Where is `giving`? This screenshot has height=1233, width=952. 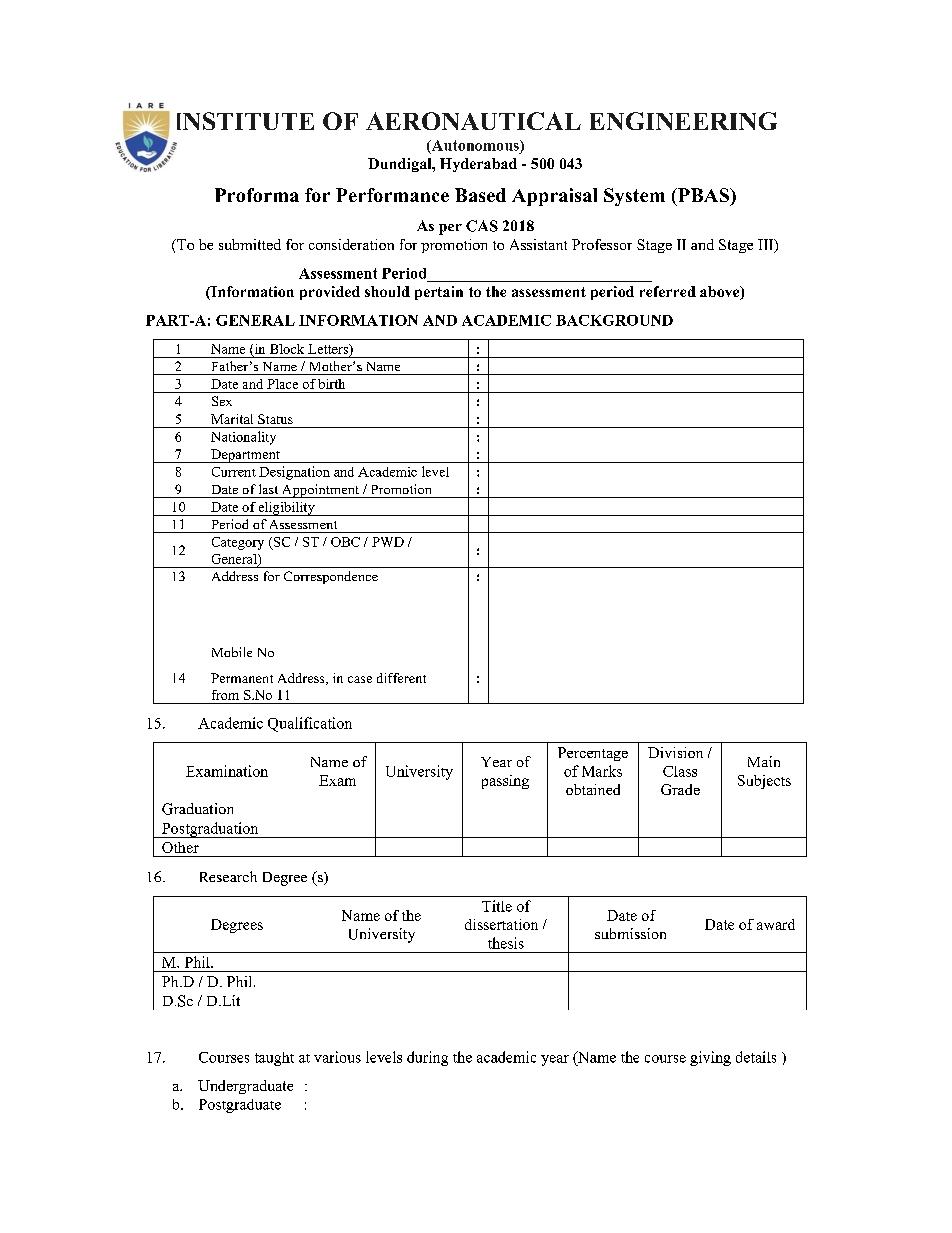
giving is located at coordinates (710, 1058).
